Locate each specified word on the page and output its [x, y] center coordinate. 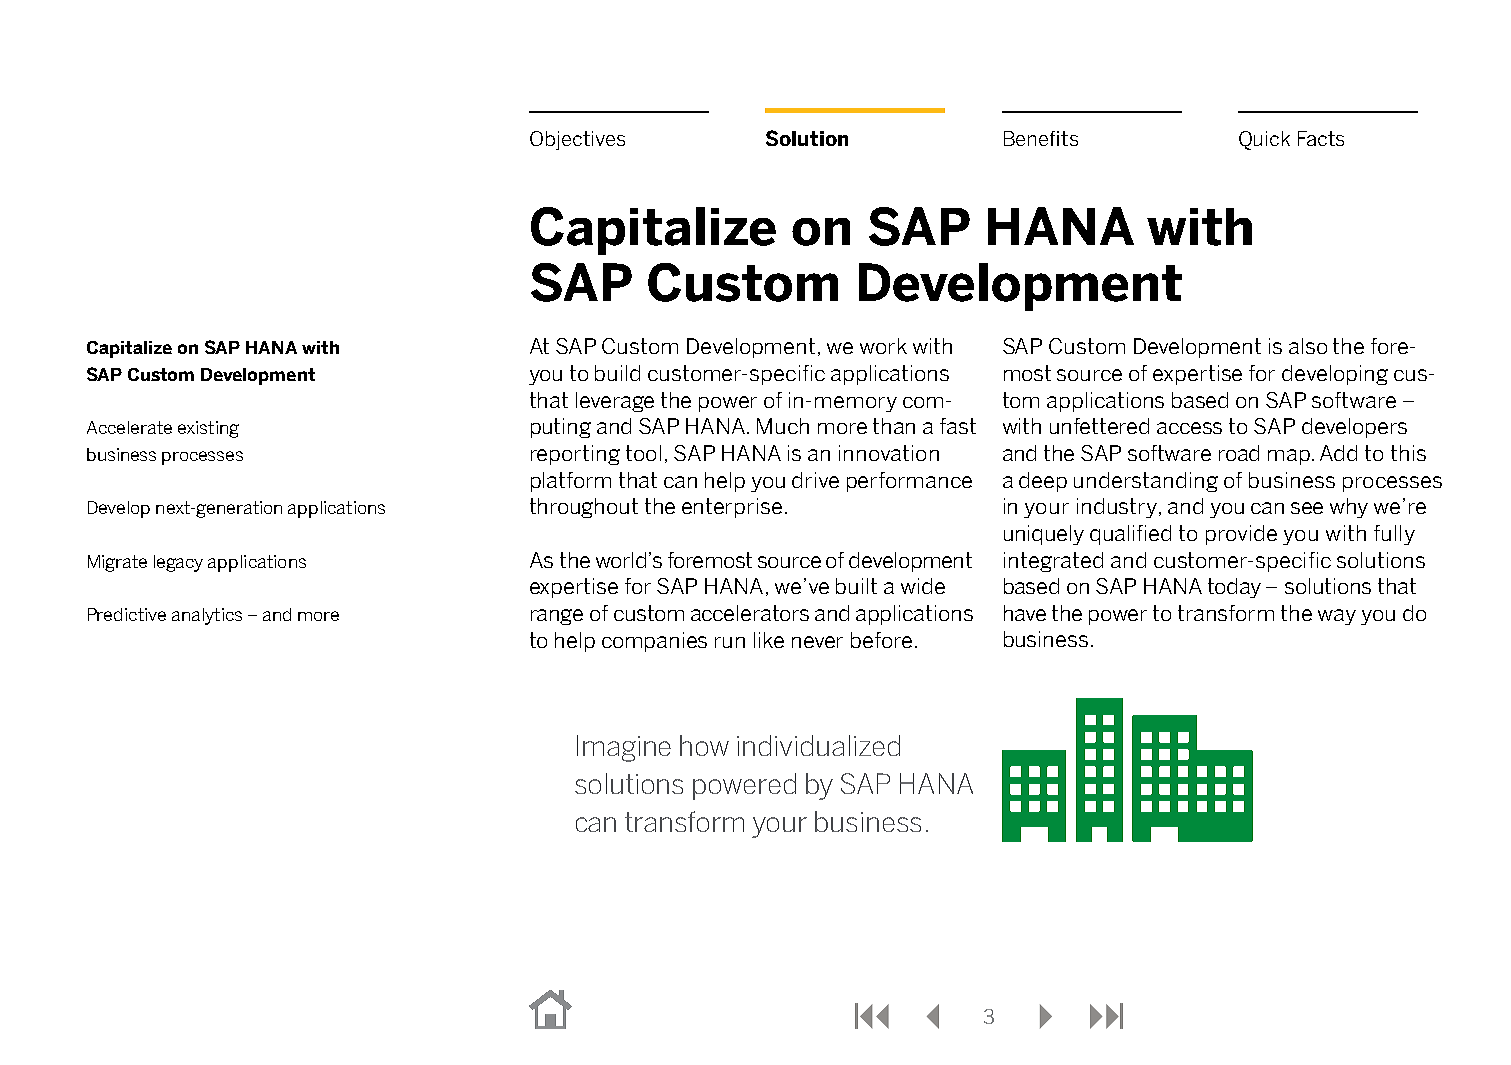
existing [208, 429]
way [1337, 617]
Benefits [1041, 138]
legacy [178, 563]
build [617, 373]
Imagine [624, 748]
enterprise [732, 508]
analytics [207, 616]
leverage [615, 402]
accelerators [750, 613]
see [1307, 508]
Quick [1264, 140]
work [883, 346]
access [1189, 428]
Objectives [577, 140]
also [1308, 346]
